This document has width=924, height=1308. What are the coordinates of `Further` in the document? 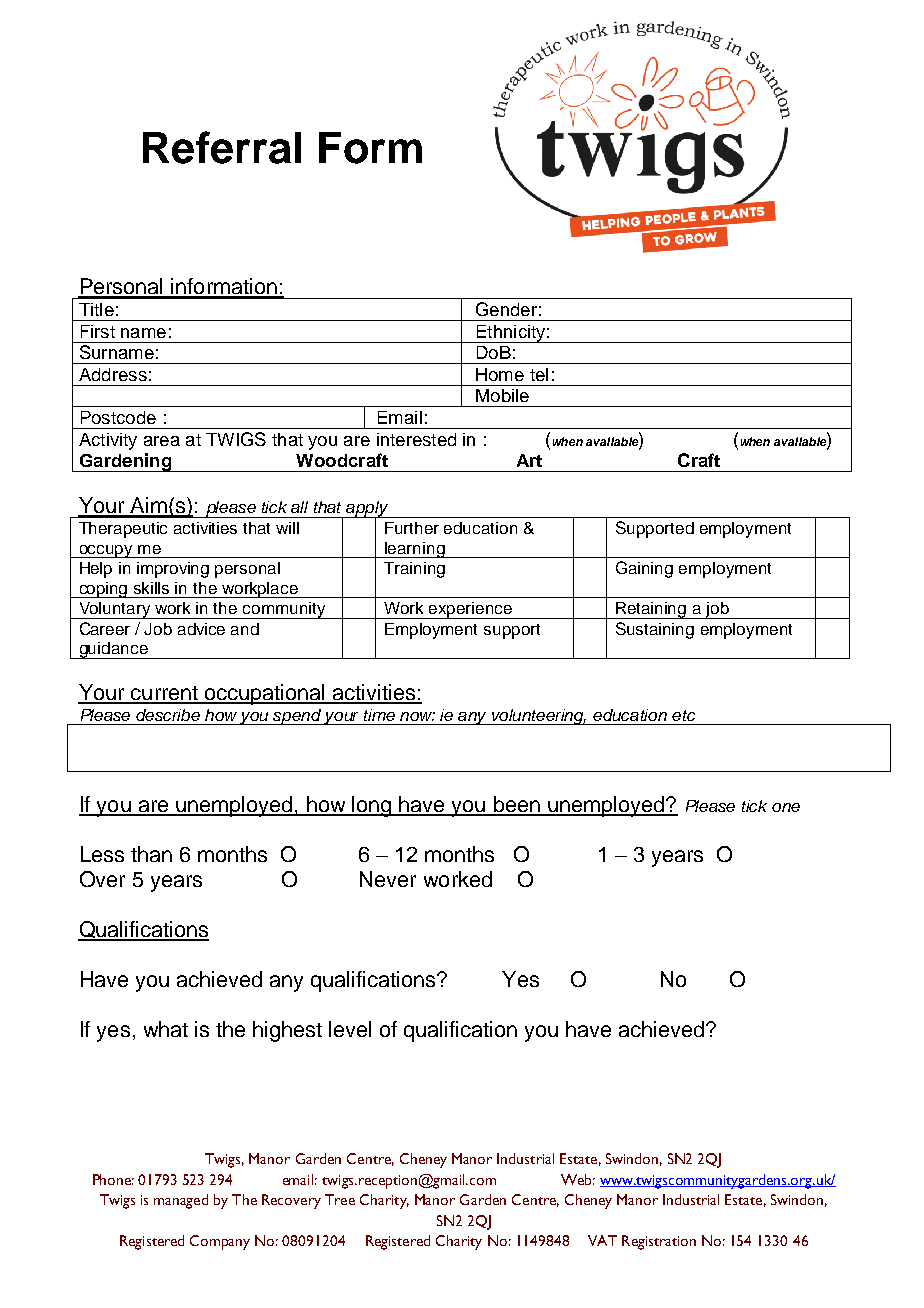 It's located at (412, 528).
